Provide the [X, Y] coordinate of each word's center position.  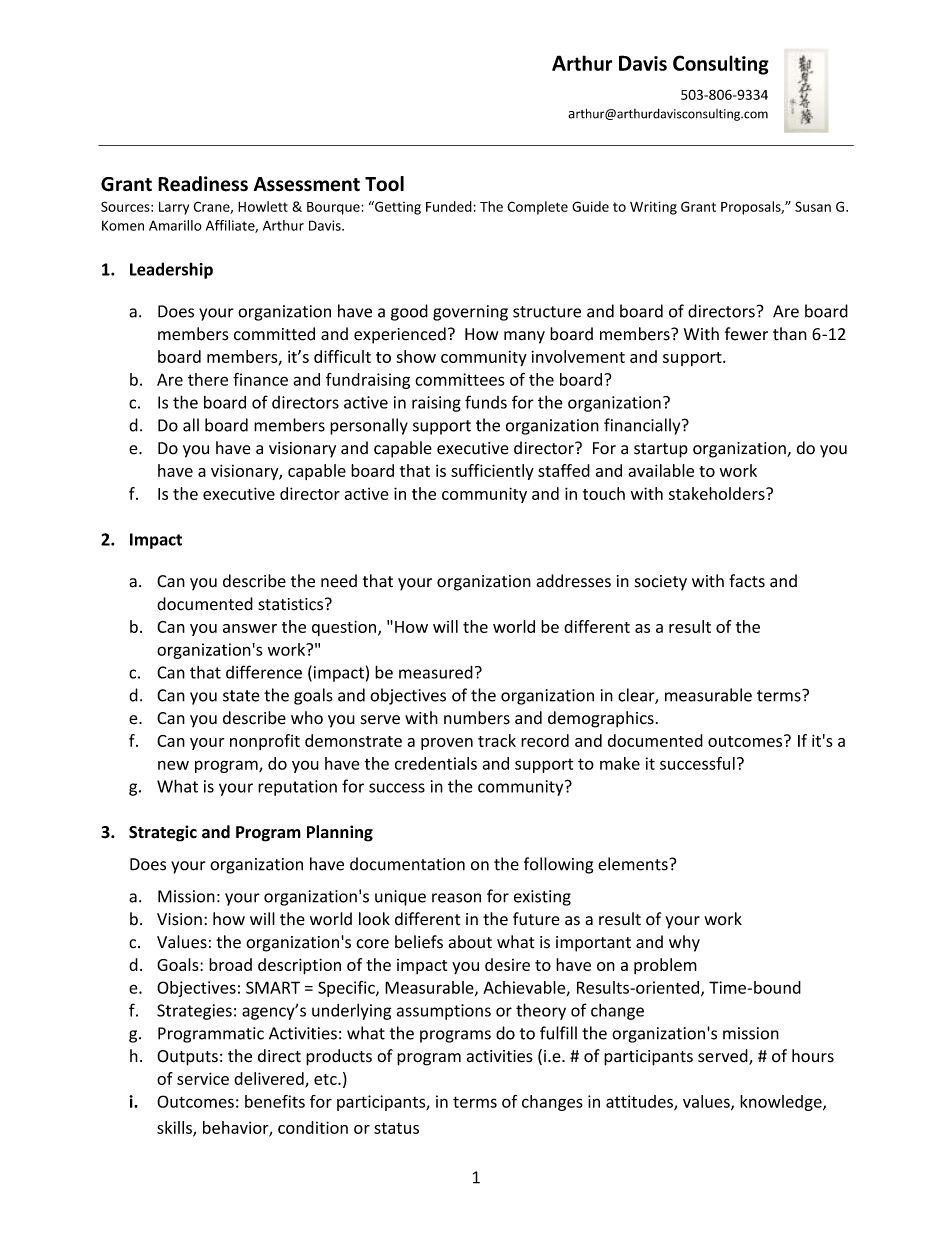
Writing [653, 208]
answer [250, 628]
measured [436, 672]
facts [747, 581]
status [396, 1128]
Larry [174, 208]
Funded [450, 206]
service [203, 1078]
